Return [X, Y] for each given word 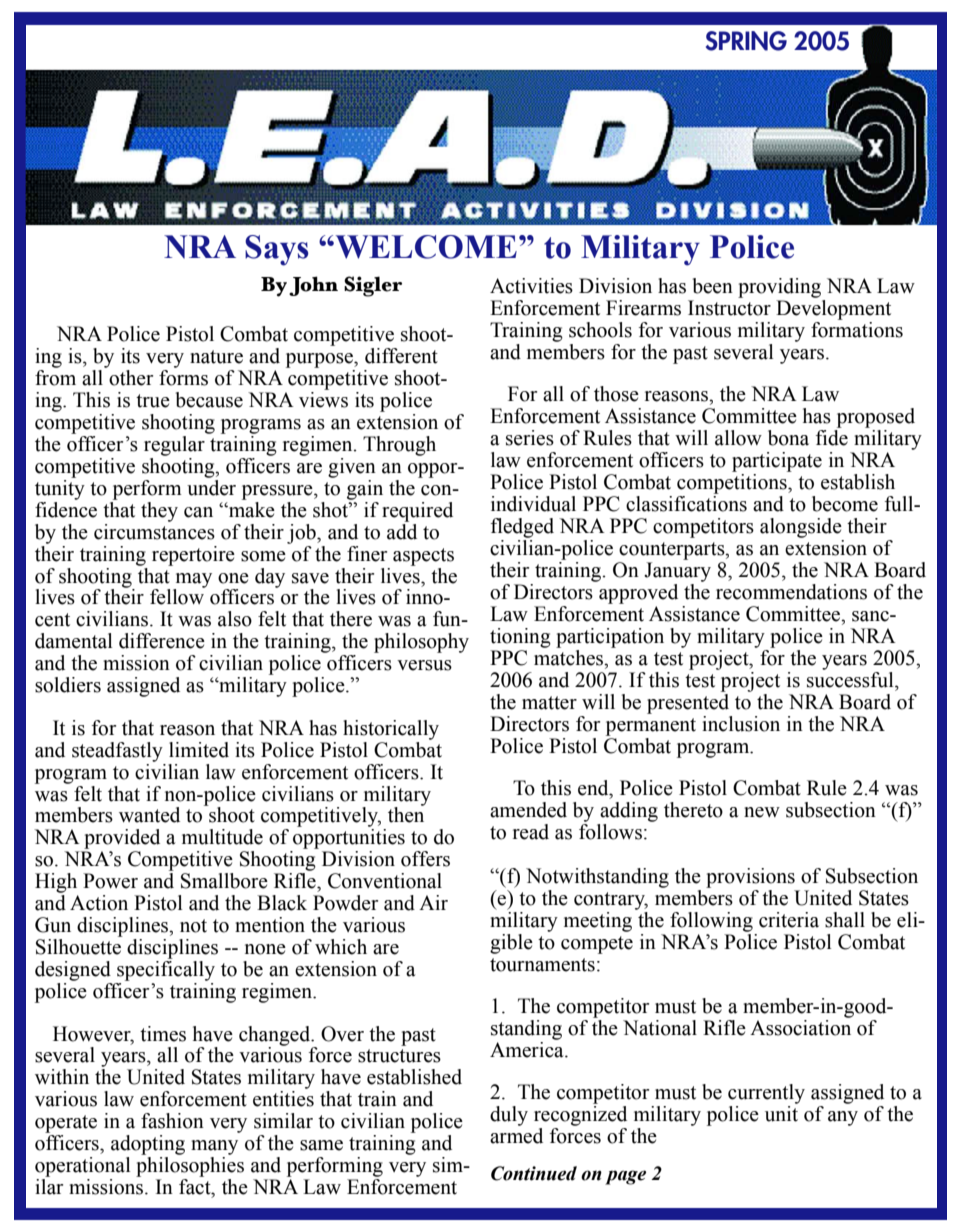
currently [766, 1094]
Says [277, 250]
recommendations [791, 592]
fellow [177, 596]
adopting [148, 1145]
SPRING [746, 41]
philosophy [421, 643]
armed [516, 1136]
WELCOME [425, 247]
